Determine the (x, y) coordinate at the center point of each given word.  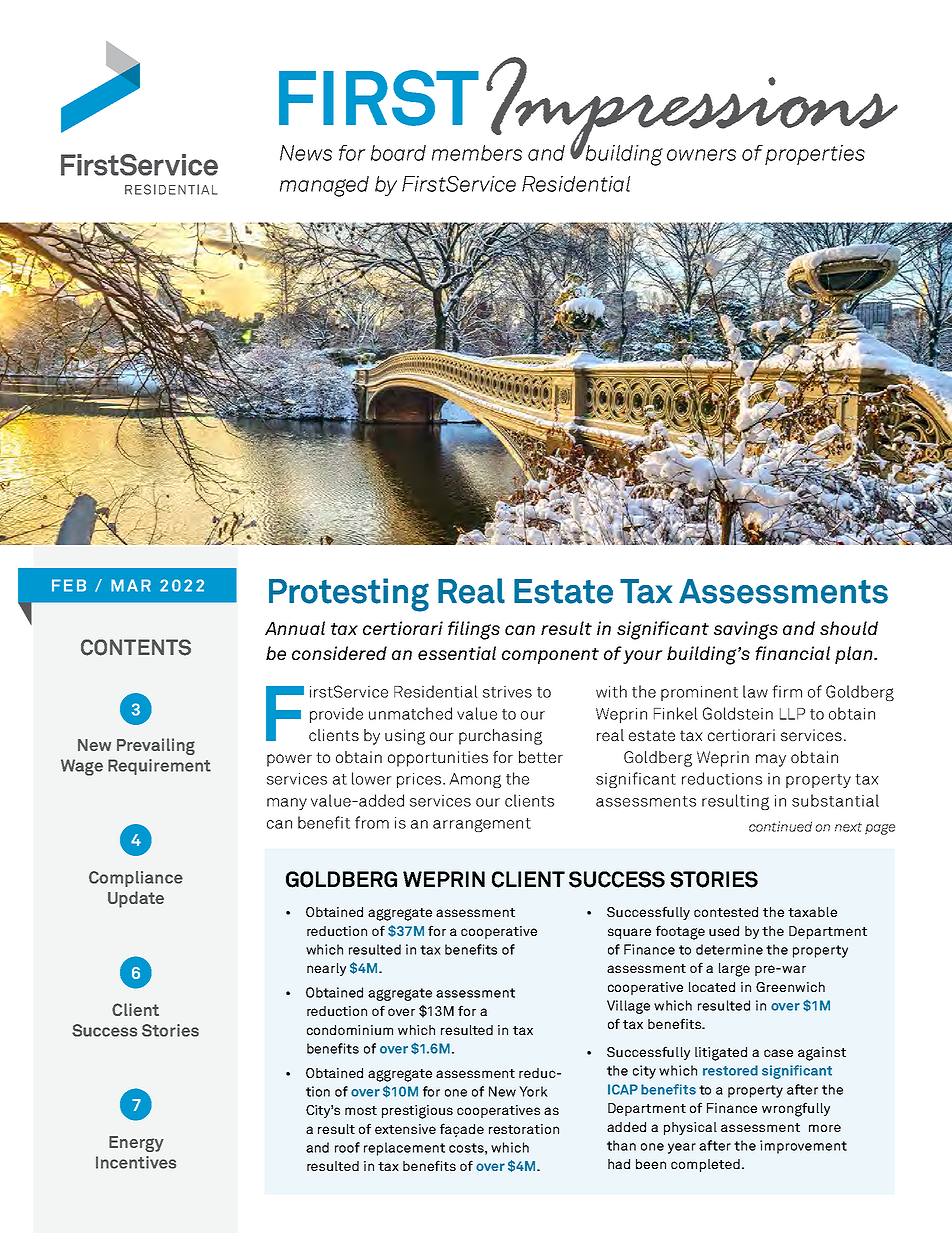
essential (457, 653)
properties (815, 155)
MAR (131, 585)
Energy (136, 1144)
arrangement (482, 825)
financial (792, 653)
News (306, 153)
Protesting (349, 595)
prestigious (417, 1112)
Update (136, 899)
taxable (812, 912)
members (477, 153)
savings (746, 630)
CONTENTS (136, 647)
